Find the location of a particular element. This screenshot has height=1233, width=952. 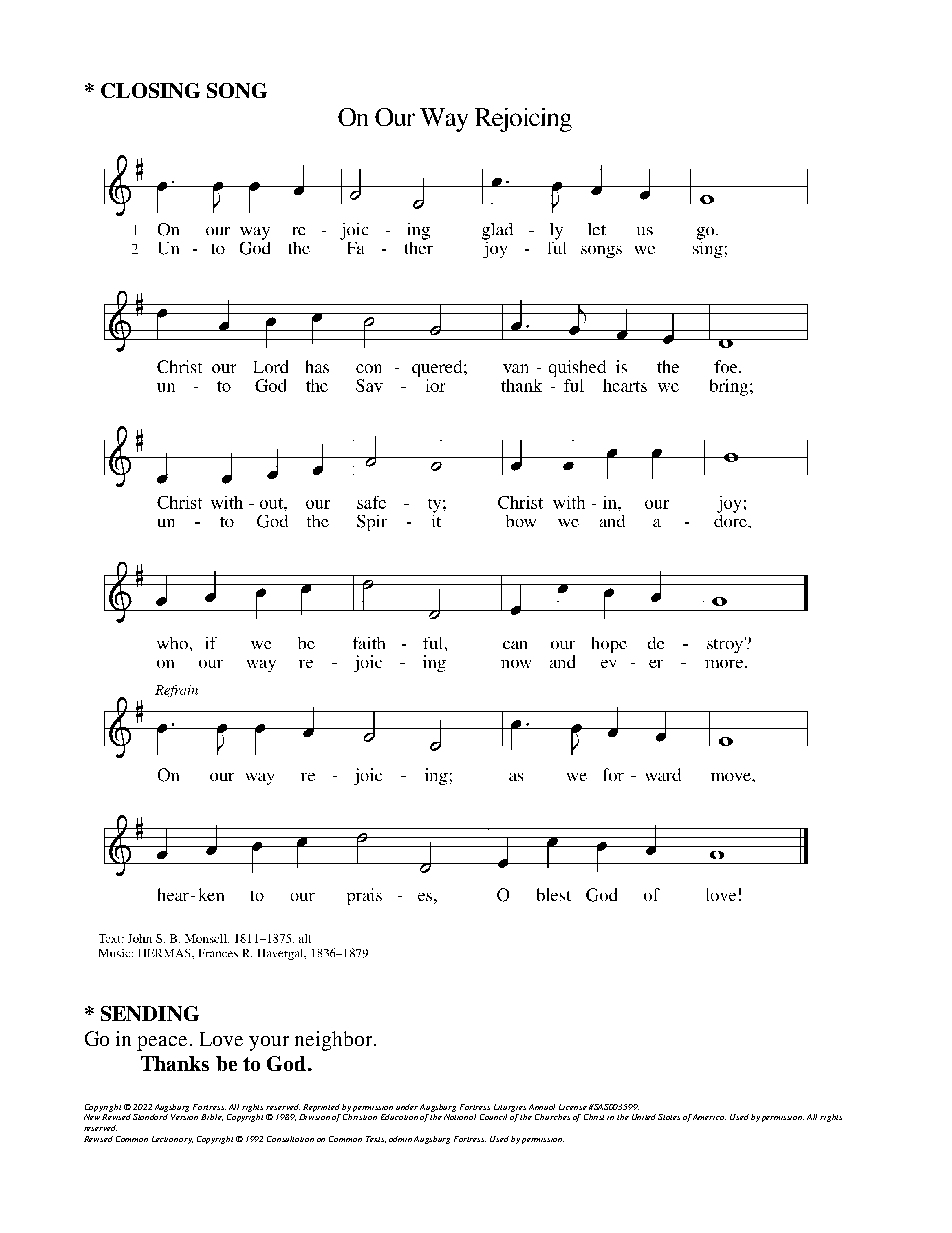

neighbor is located at coordinates (333, 1041).
